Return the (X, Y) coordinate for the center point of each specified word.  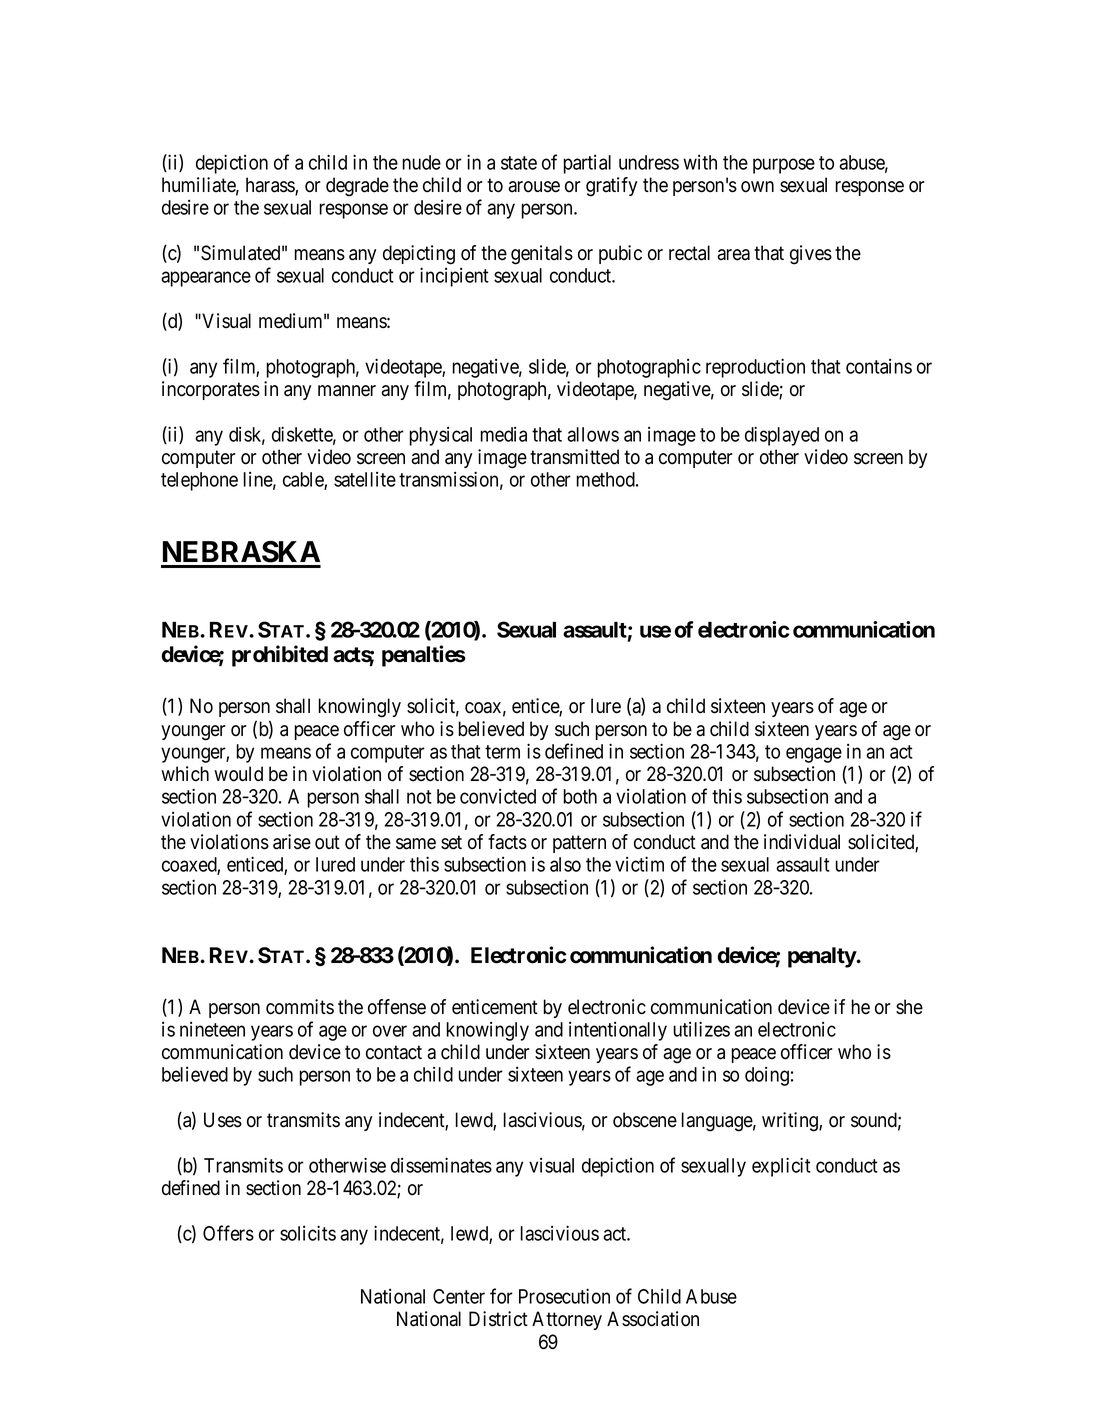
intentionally (618, 1031)
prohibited (280, 656)
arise (292, 842)
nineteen (212, 1029)
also (565, 864)
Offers (228, 1233)
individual (802, 842)
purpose (784, 166)
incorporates (211, 390)
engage (814, 755)
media (504, 434)
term (502, 752)
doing (767, 1076)
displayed (782, 436)
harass (271, 186)
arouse (534, 187)
